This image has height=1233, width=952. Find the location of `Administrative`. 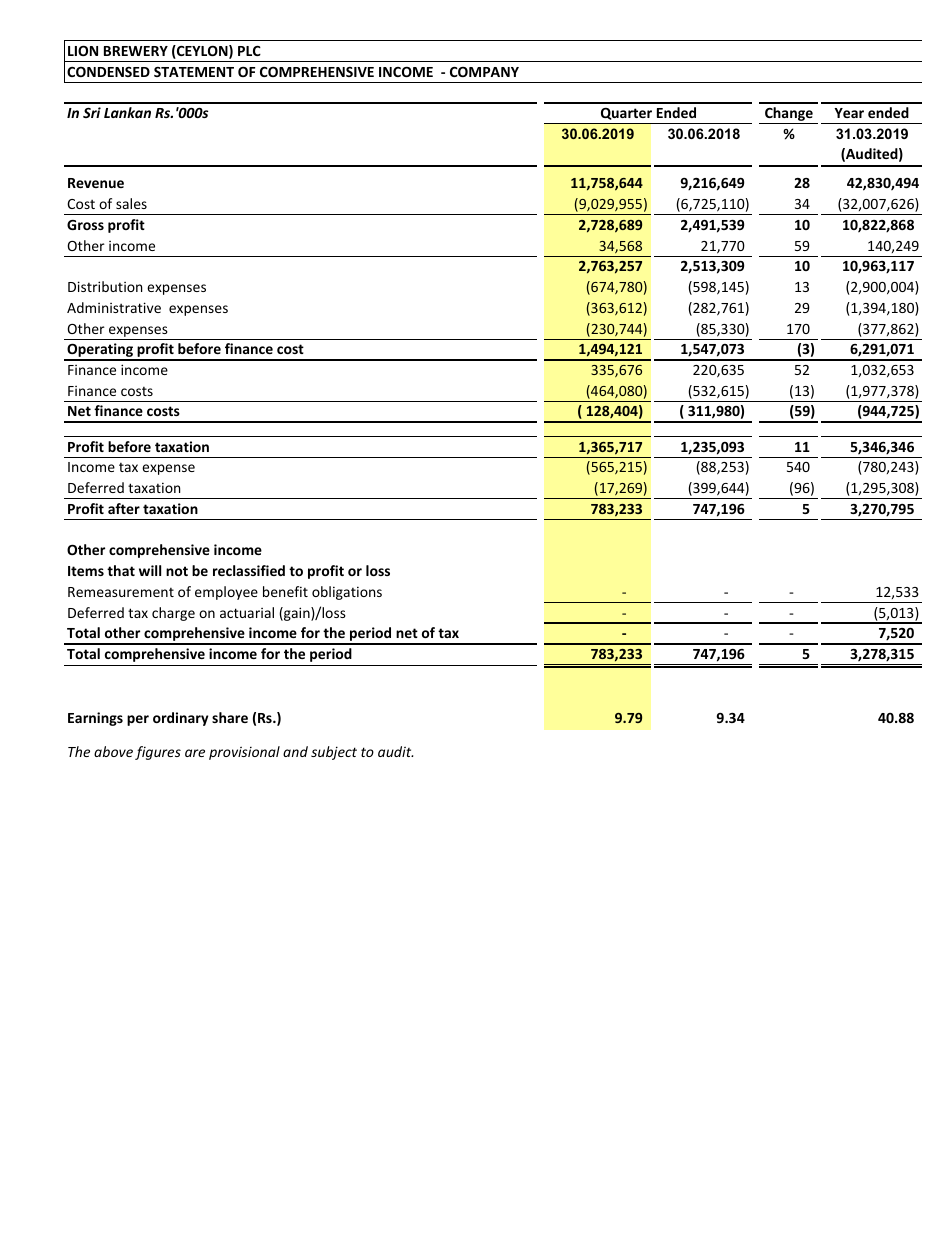

Administrative is located at coordinates (114, 307).
